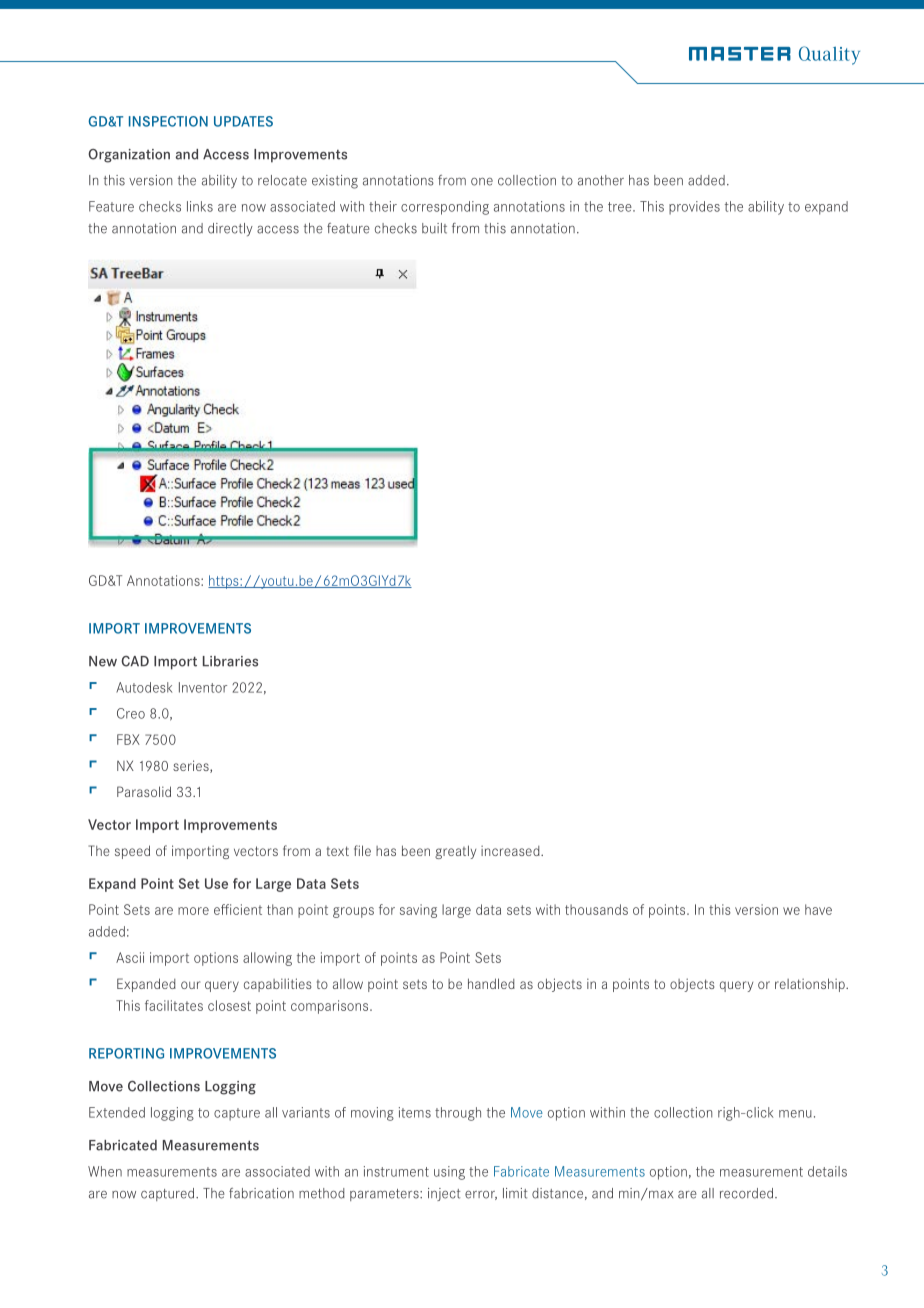  I want to click on greatly, so click(455, 852).
